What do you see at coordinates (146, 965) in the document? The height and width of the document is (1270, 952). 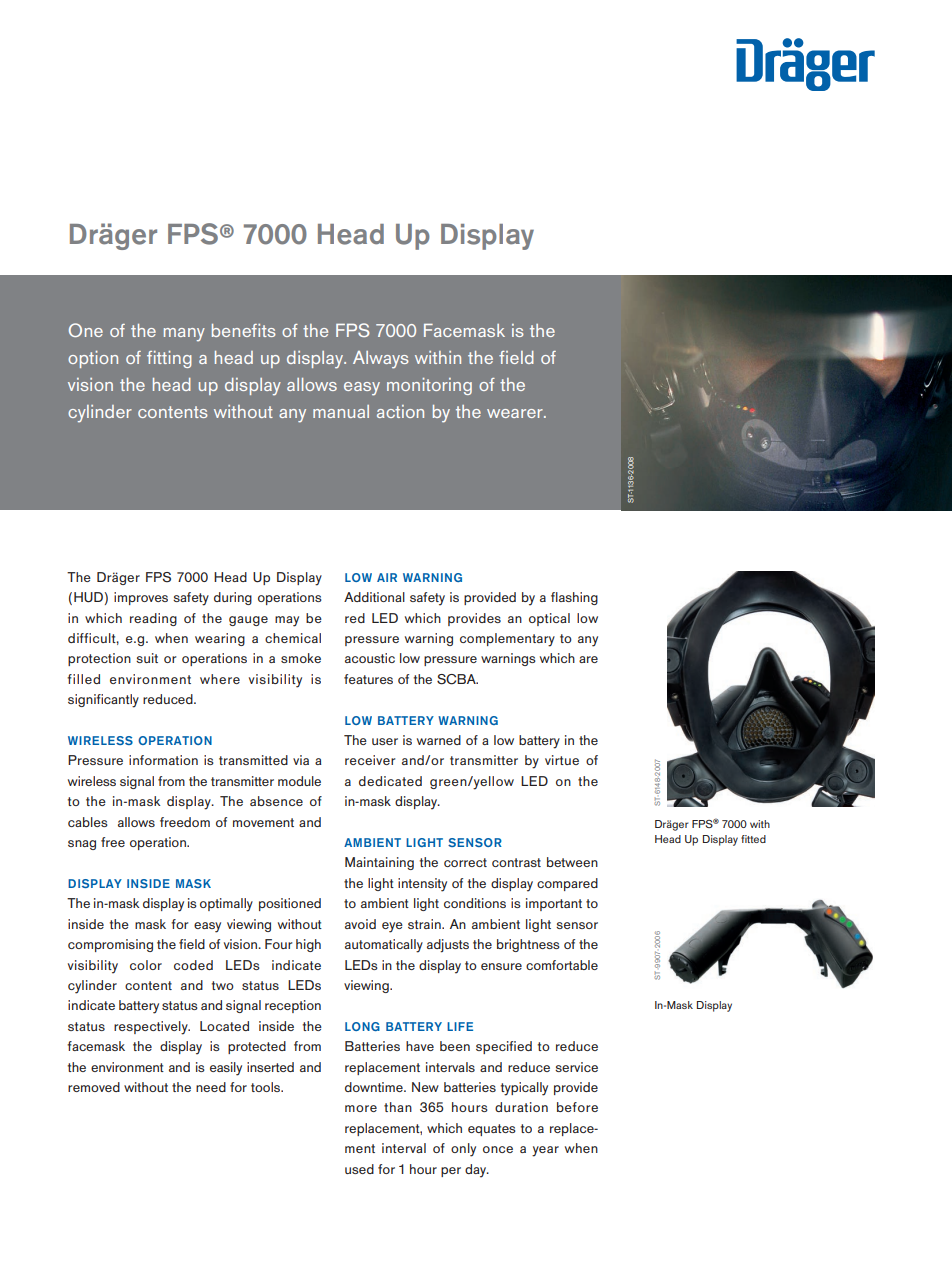 I see `color` at bounding box center [146, 965].
